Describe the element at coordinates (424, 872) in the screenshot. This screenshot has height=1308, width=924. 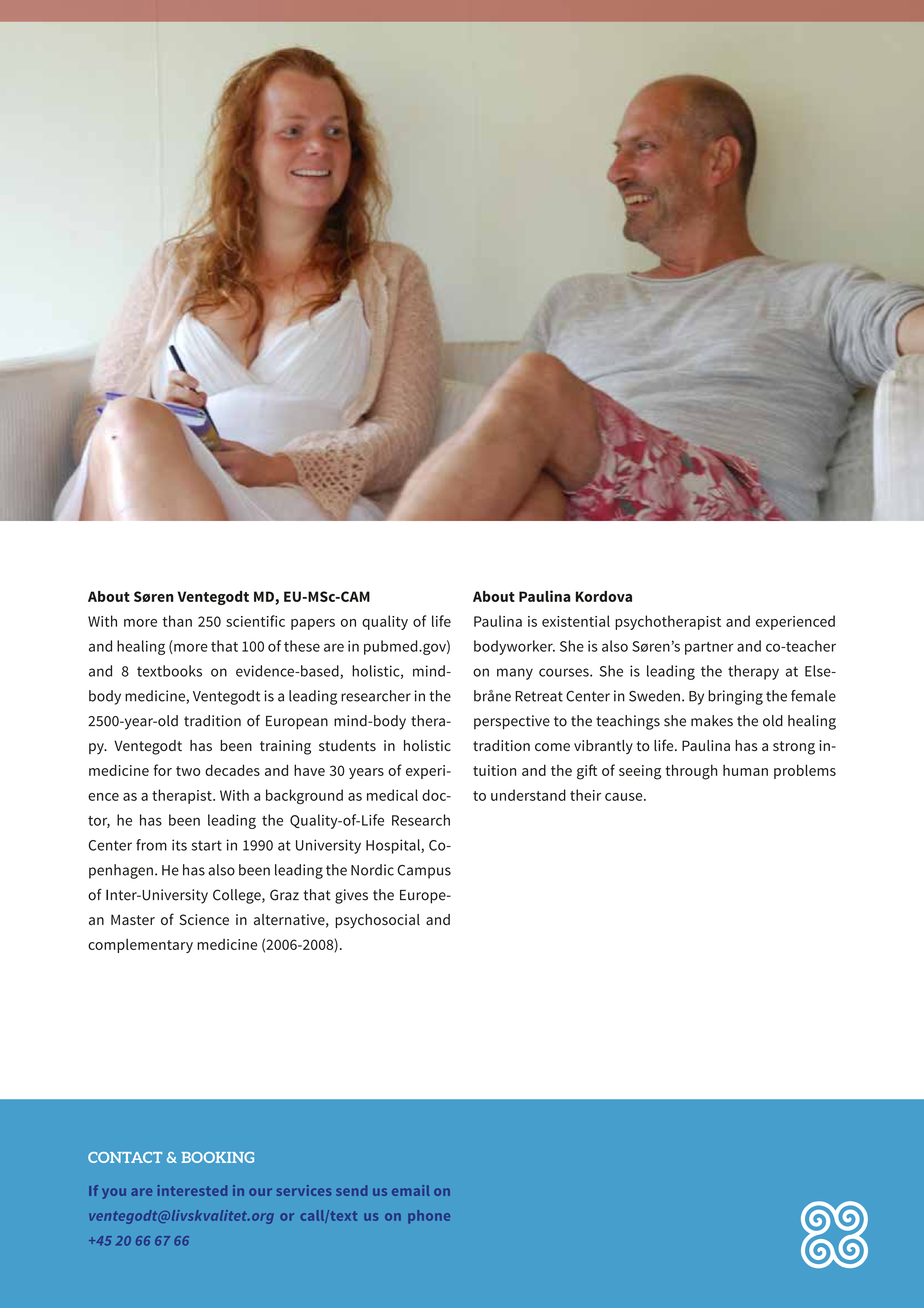
I see `Campus` at that location.
